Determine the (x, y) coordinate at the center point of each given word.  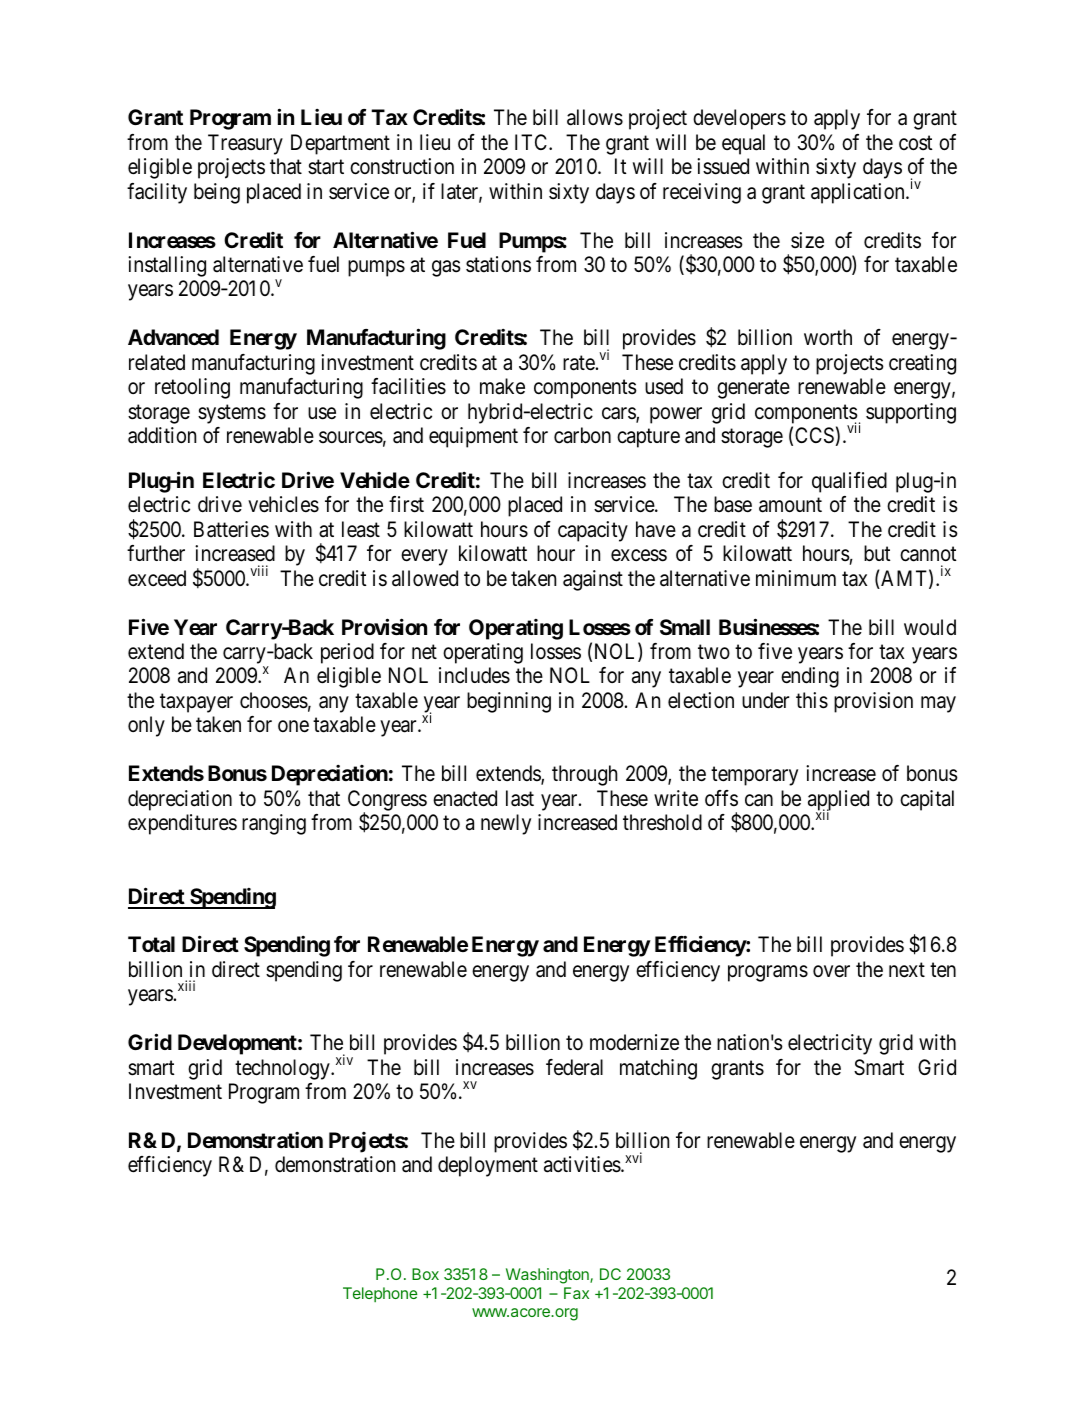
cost (916, 143)
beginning (509, 702)
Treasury (245, 144)
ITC (532, 142)
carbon (582, 435)
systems (232, 414)
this (812, 700)
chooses (274, 700)
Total (151, 944)
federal (574, 1067)
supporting (911, 413)
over (831, 971)
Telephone (380, 1294)
